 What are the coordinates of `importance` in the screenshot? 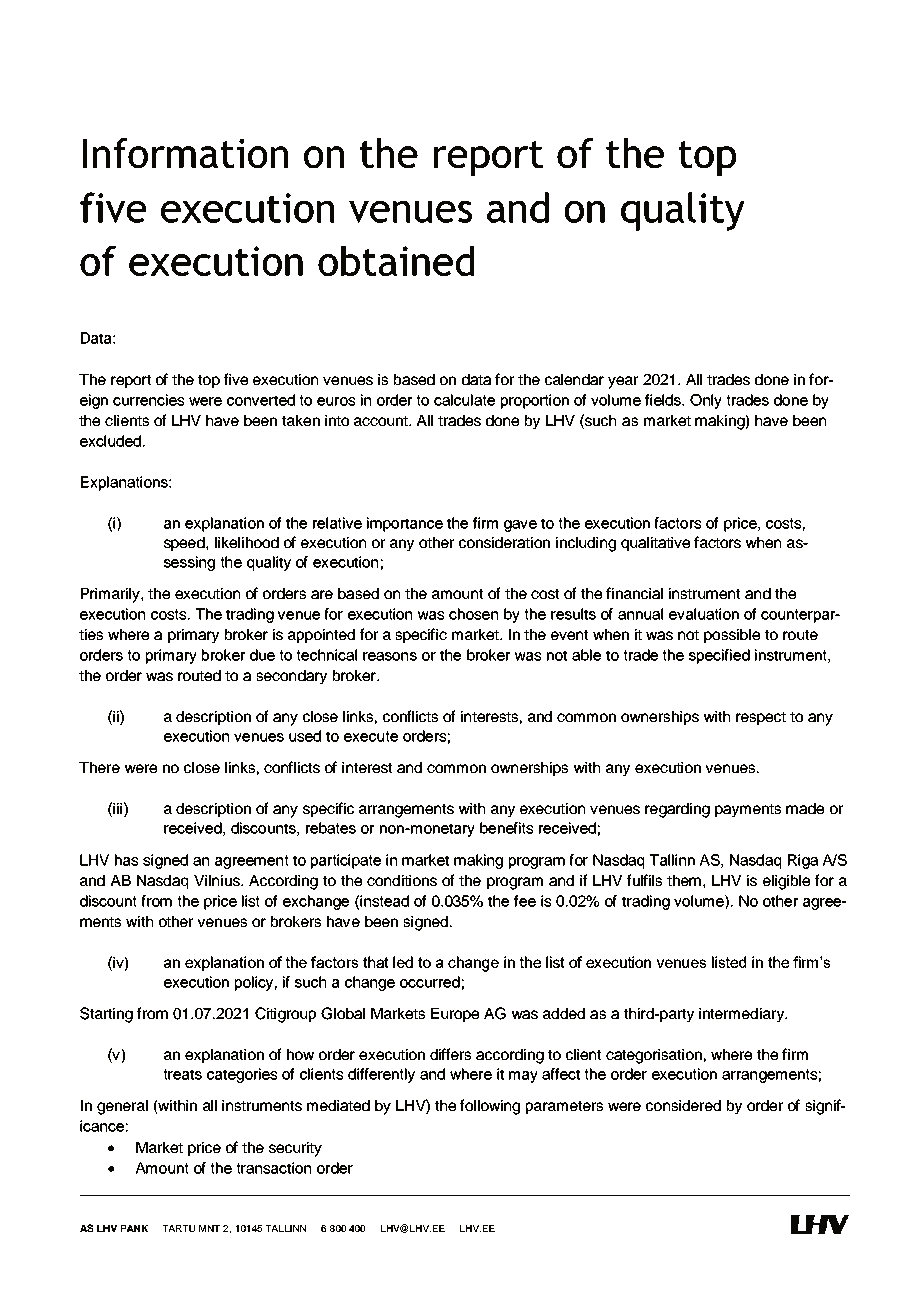 It's located at (405, 524).
